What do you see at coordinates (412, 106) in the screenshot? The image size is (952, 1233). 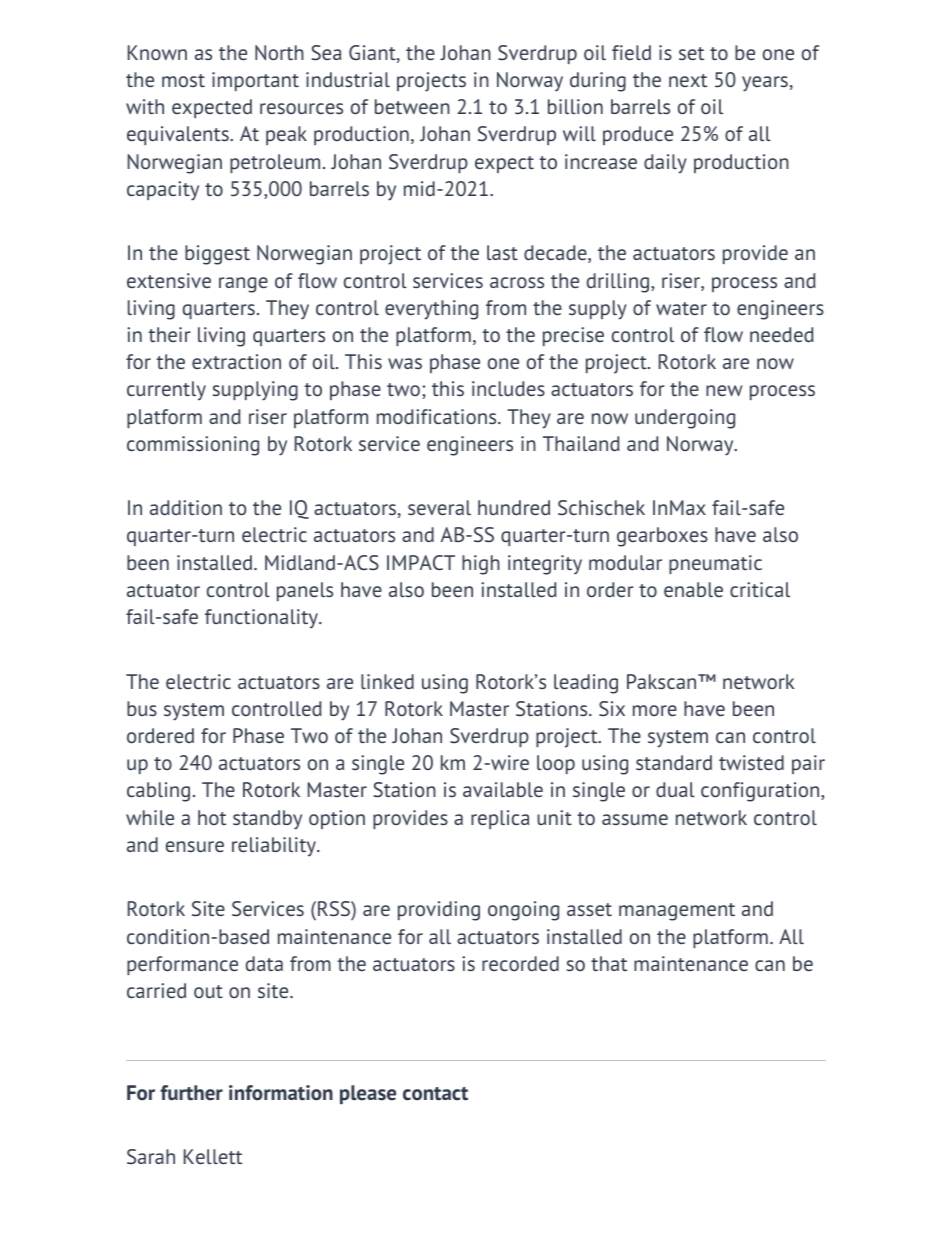 I see `between` at bounding box center [412, 106].
